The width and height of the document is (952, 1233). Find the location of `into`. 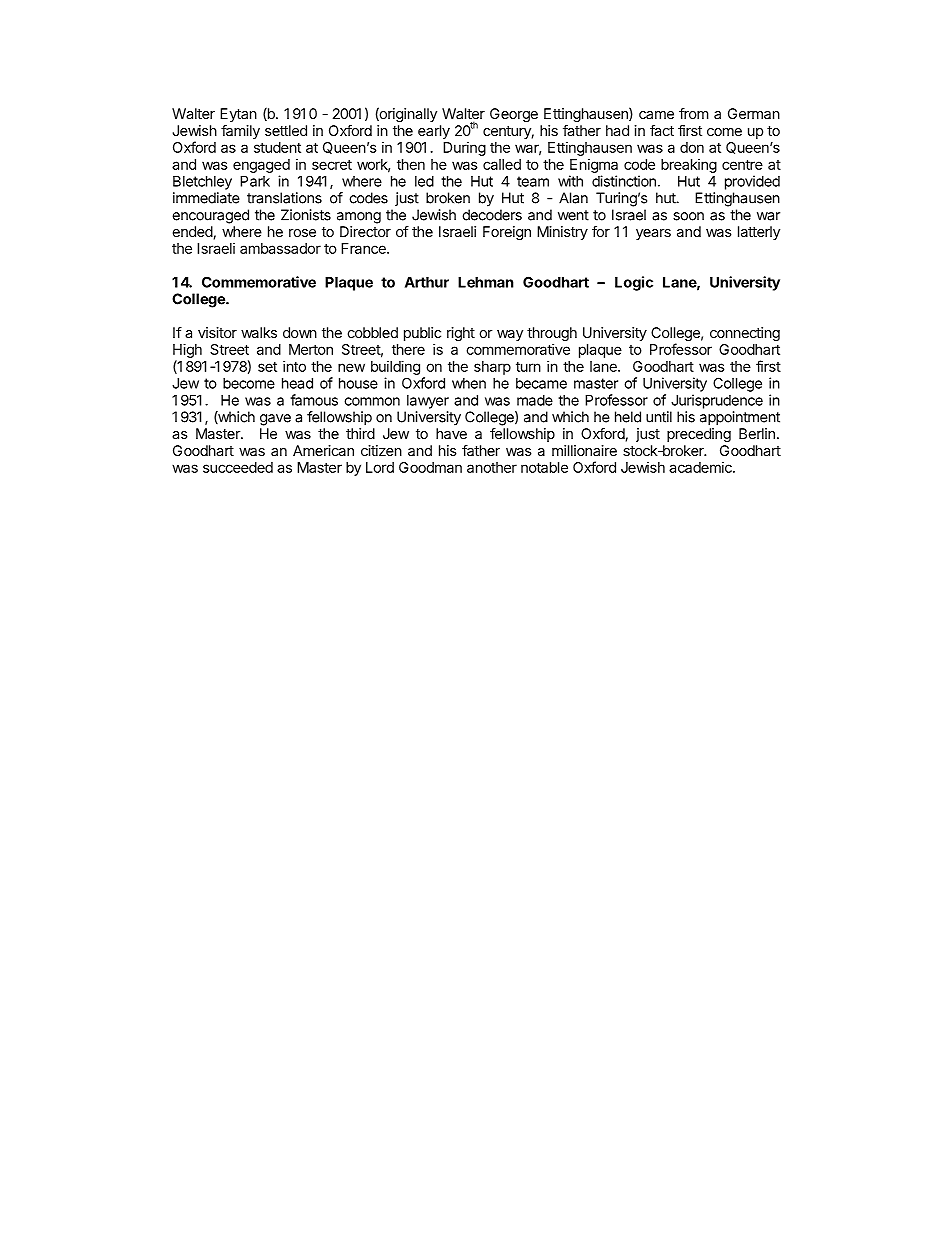

into is located at coordinates (294, 366).
